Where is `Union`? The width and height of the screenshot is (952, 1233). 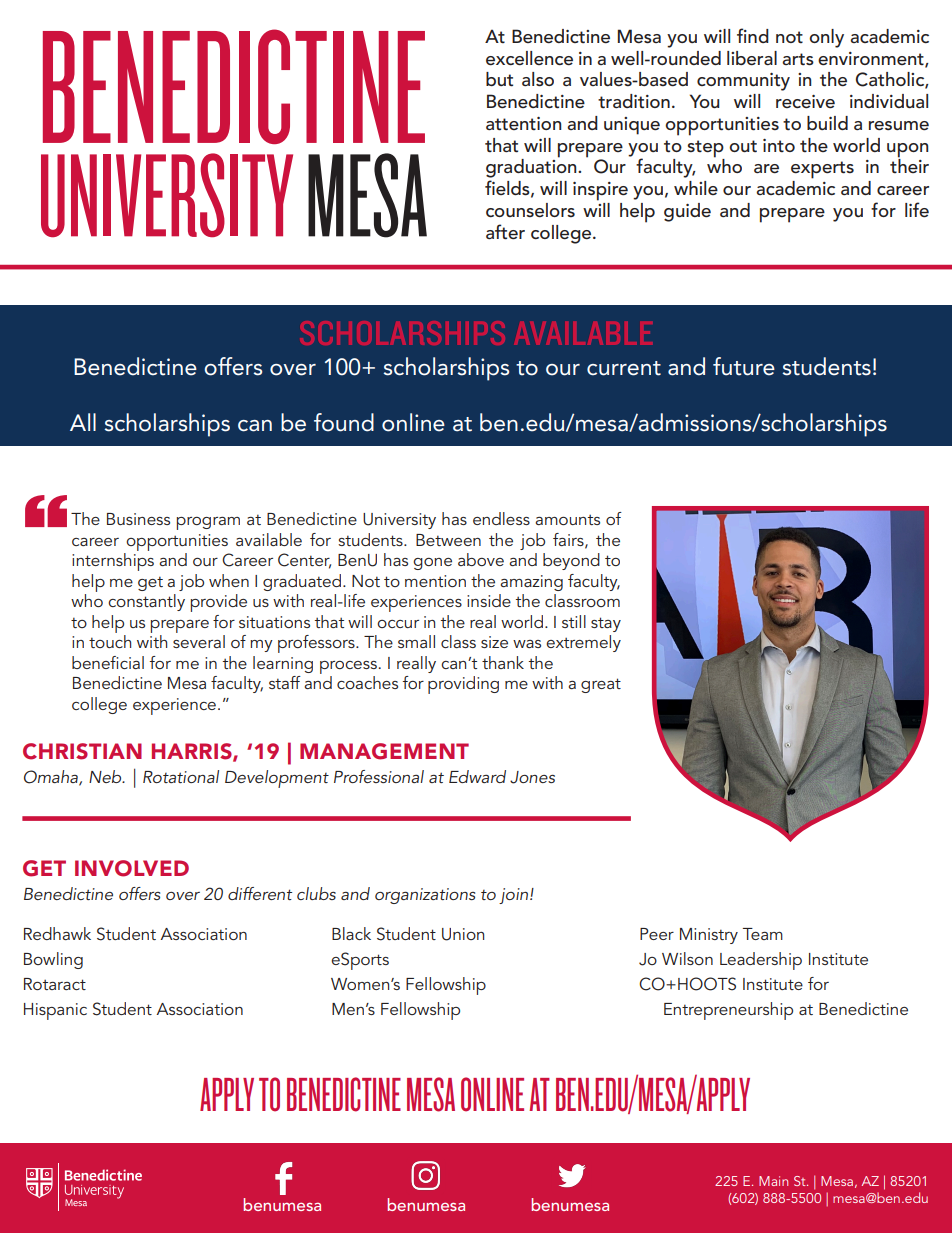
Union is located at coordinates (463, 934).
